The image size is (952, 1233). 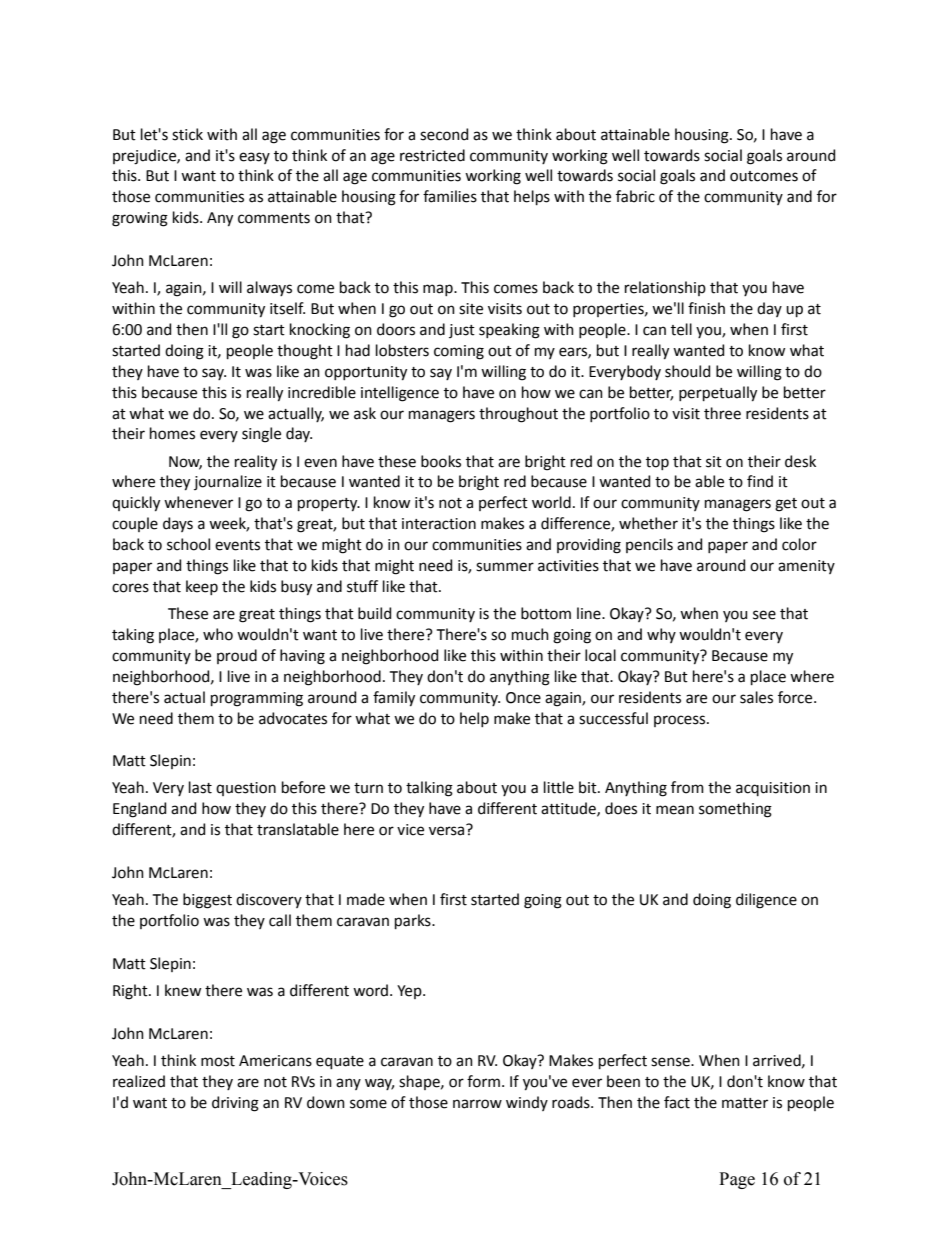 I want to click on homes, so click(x=172, y=433).
